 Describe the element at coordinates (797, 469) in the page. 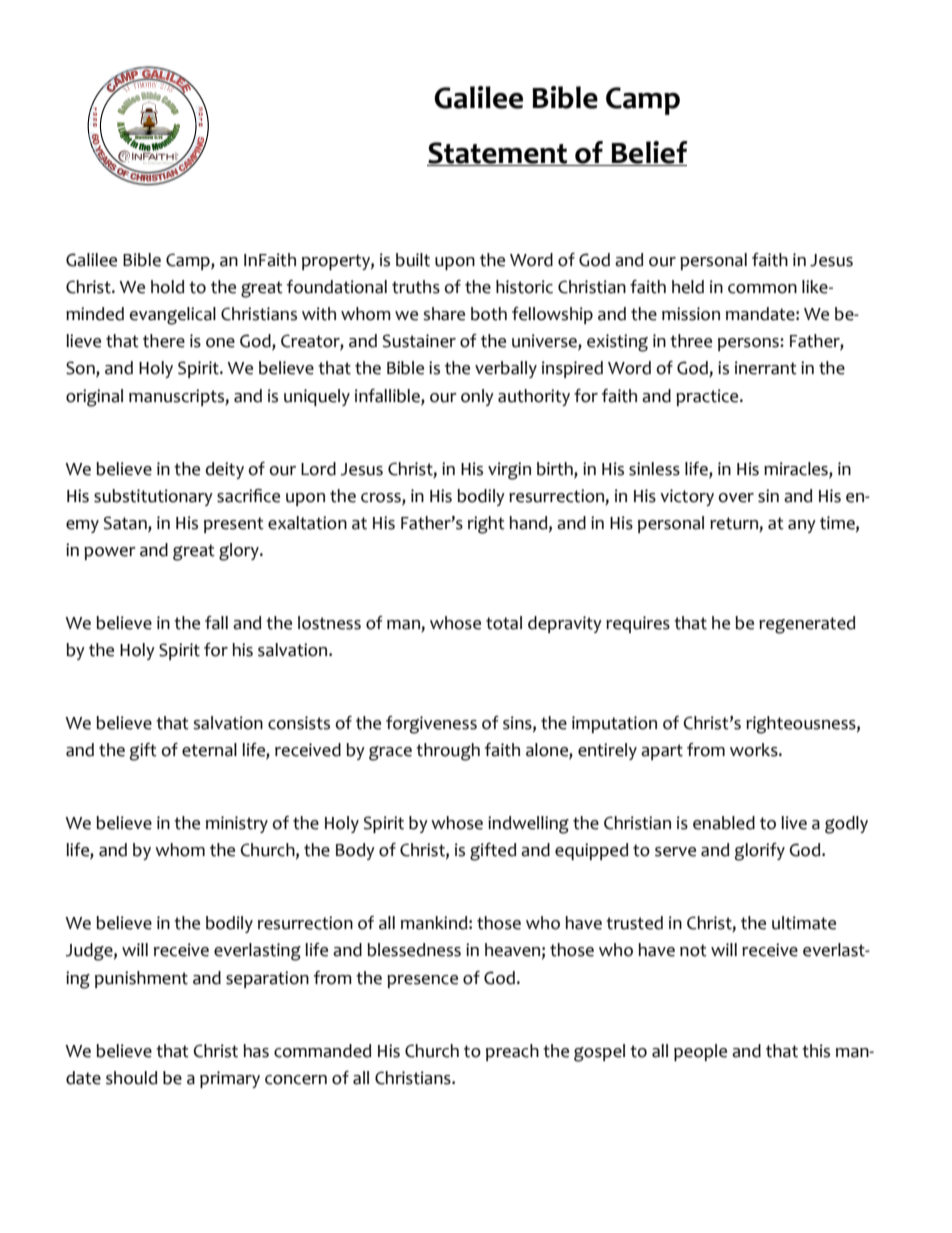

I see `miracles` at that location.
